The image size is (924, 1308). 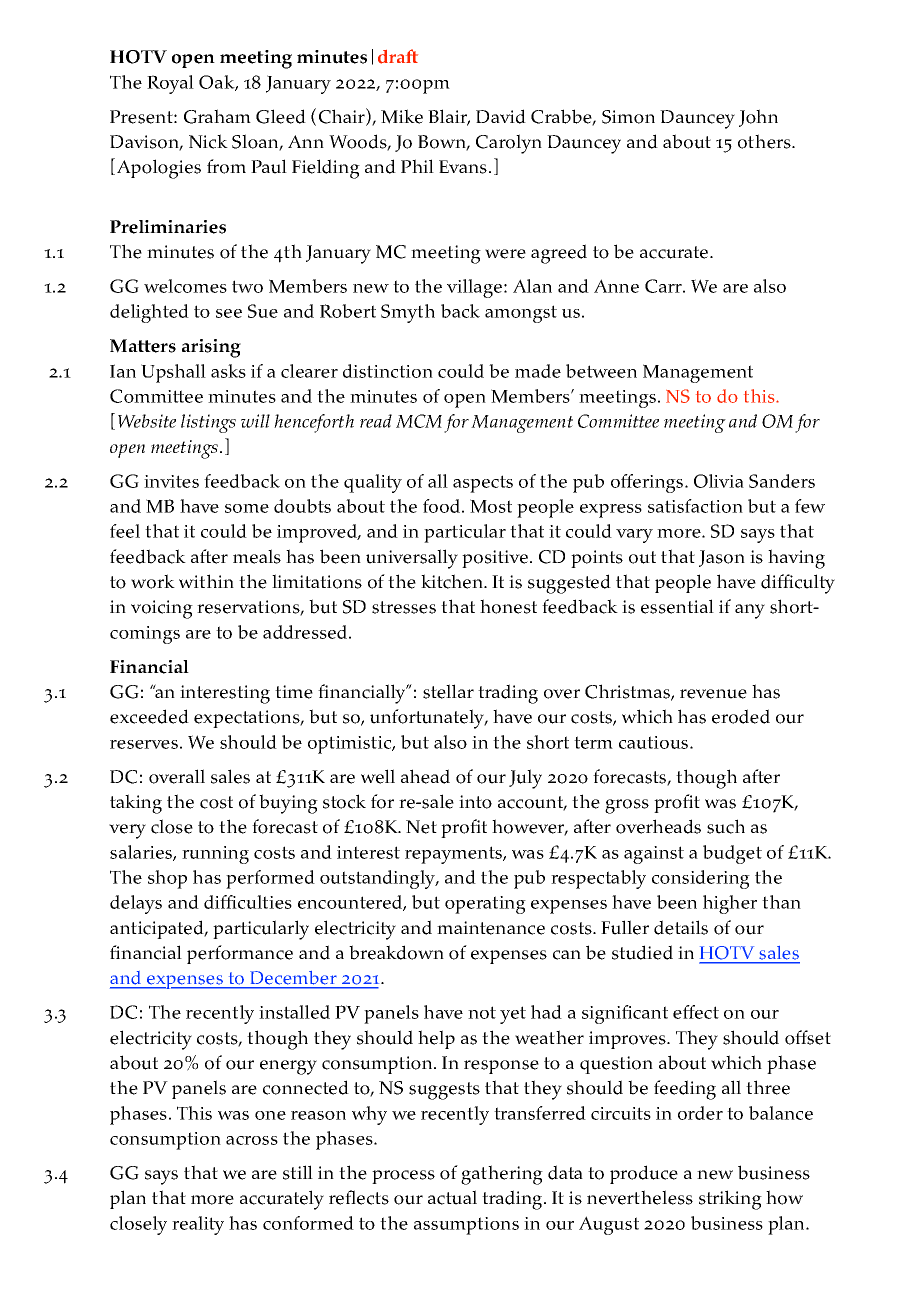 What do you see at coordinates (501, 116) in the screenshot?
I see `David` at bounding box center [501, 116].
